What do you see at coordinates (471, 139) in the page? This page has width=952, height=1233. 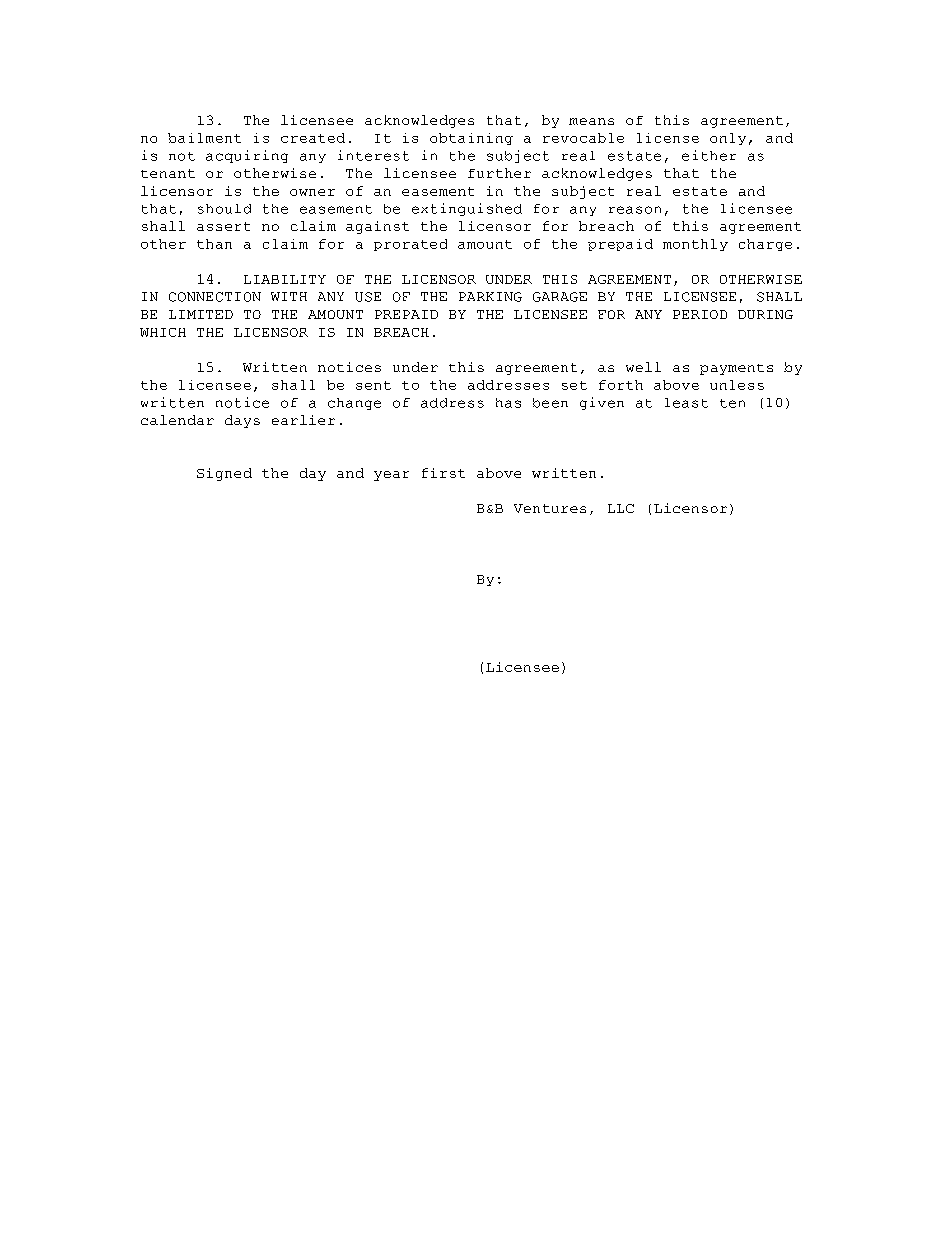 I see `obtaining` at bounding box center [471, 139].
